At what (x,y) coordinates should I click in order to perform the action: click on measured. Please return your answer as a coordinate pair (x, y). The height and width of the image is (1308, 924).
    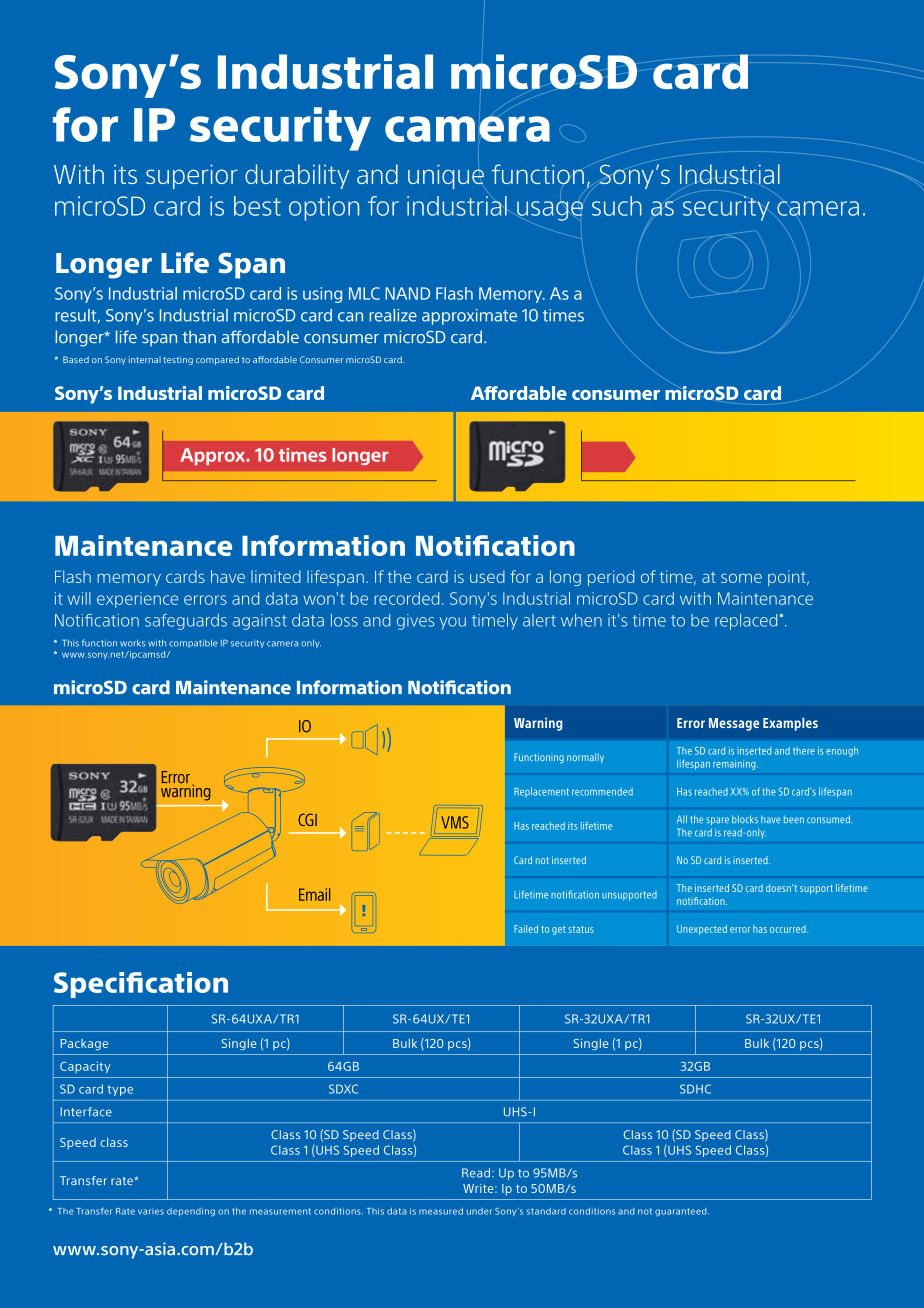
    Looking at the image, I should click on (441, 1211).
